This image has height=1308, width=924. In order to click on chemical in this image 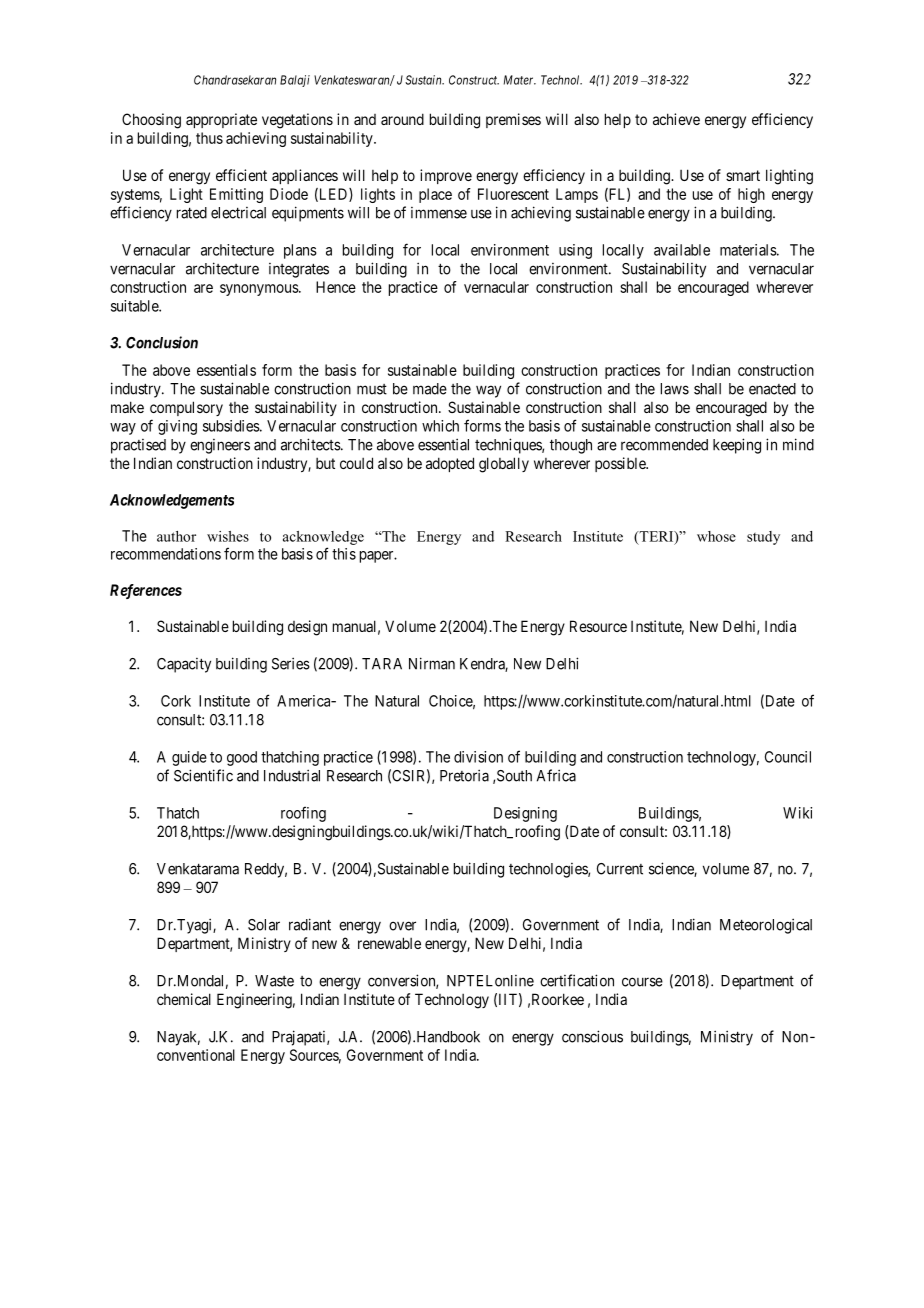, I will do `click(184, 999)`.
